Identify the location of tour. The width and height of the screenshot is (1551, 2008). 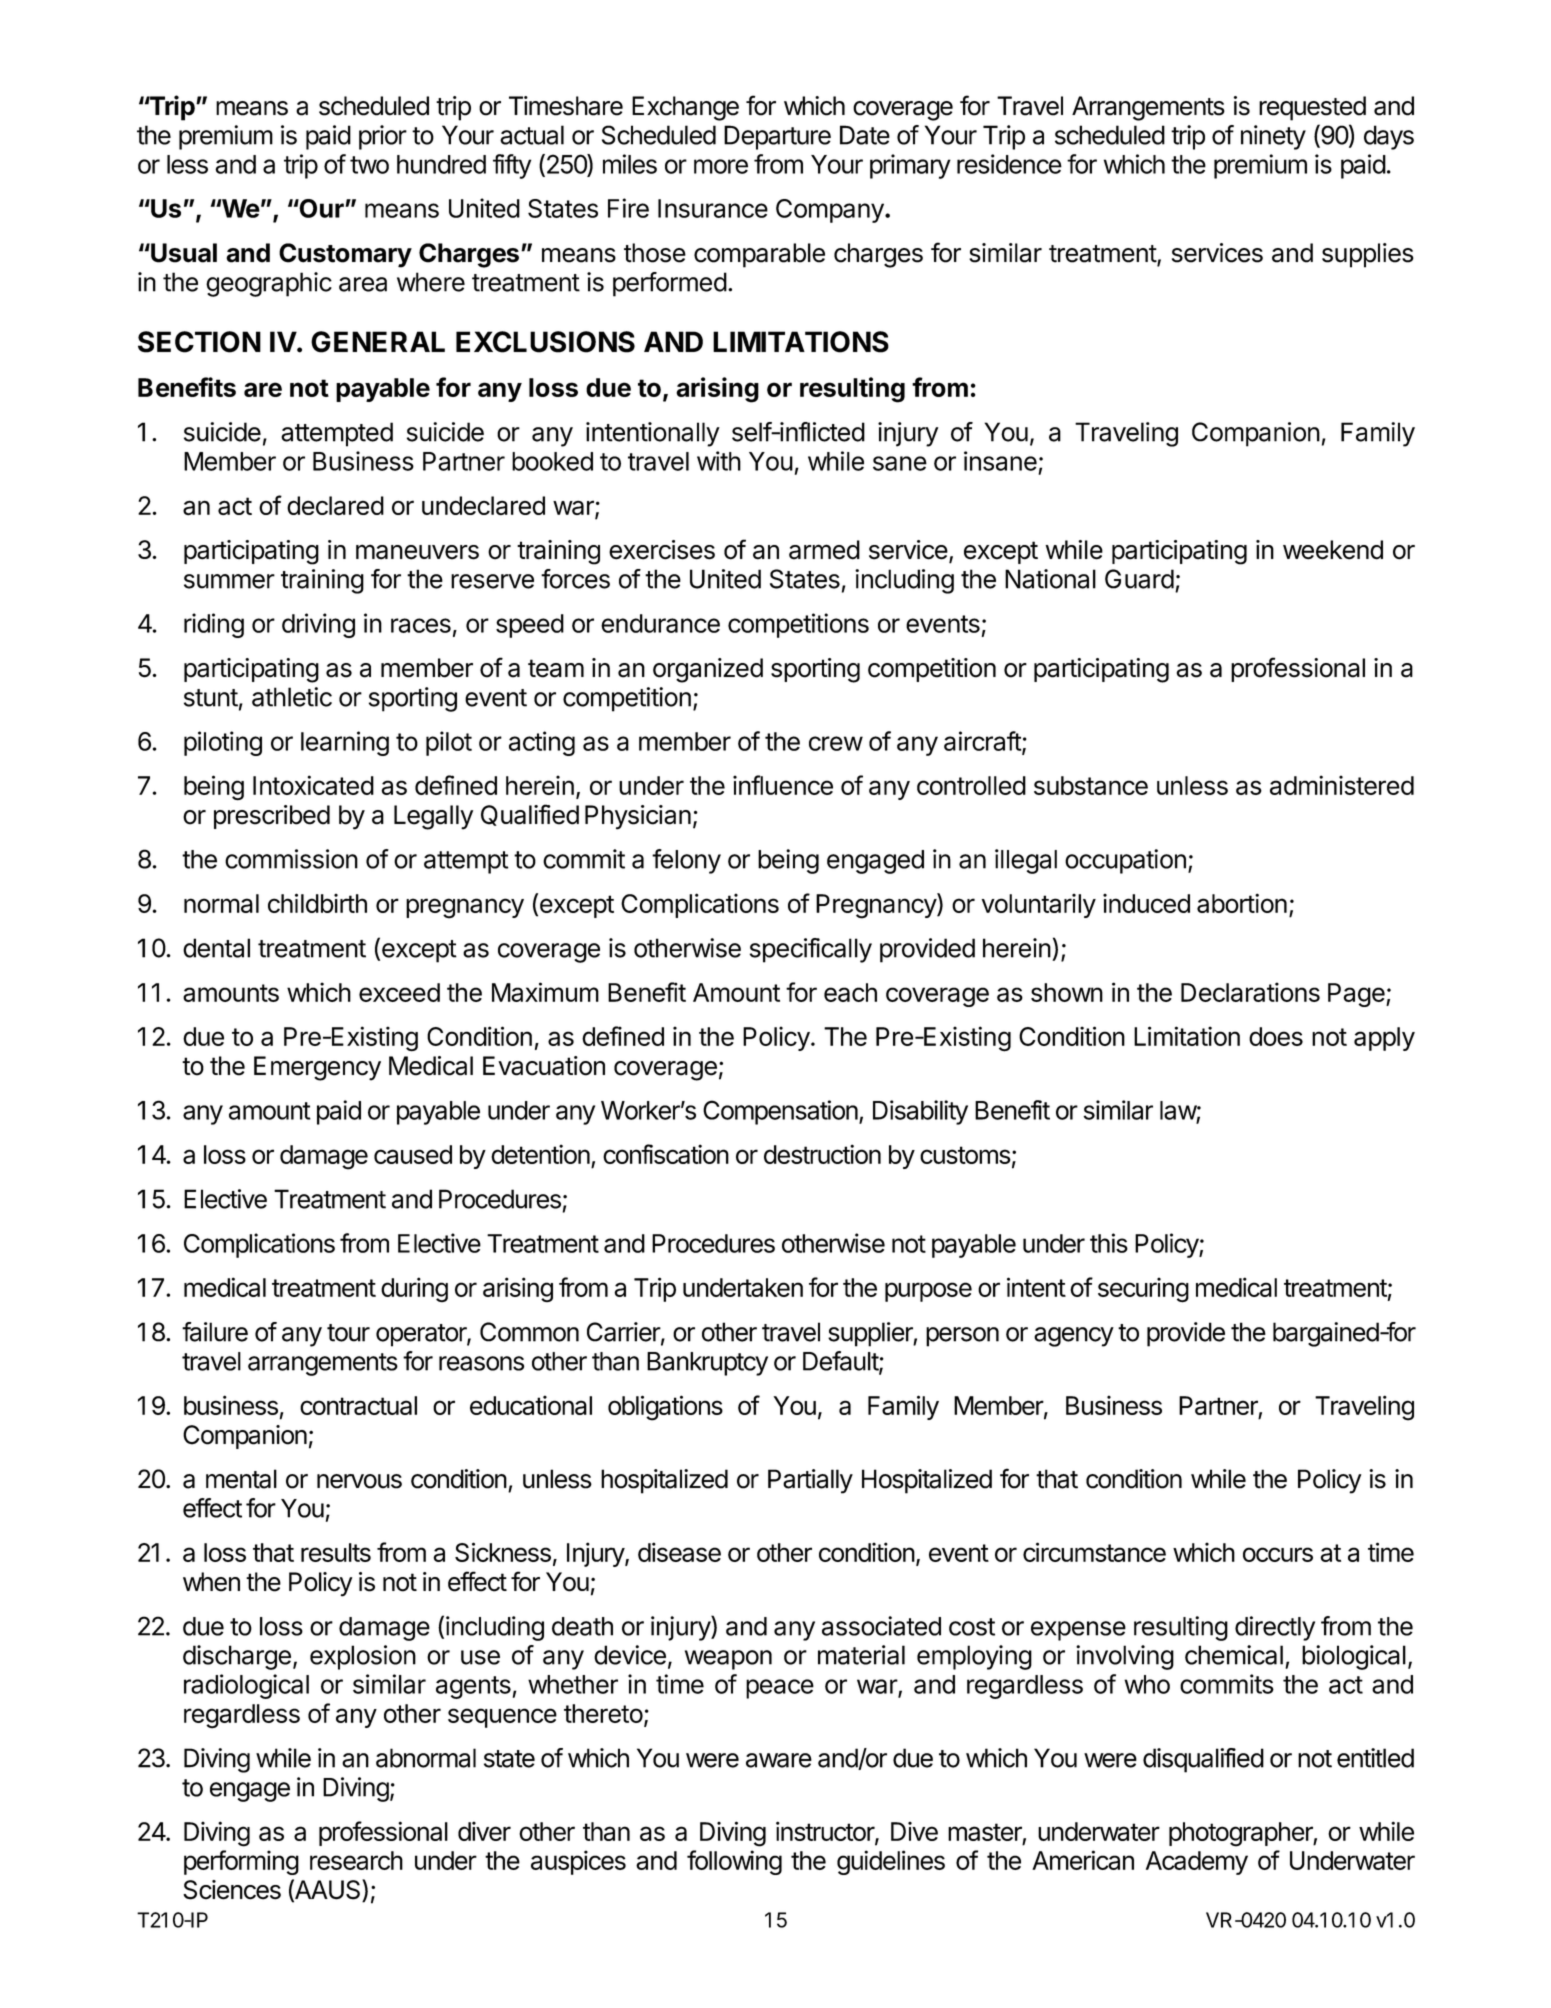
(348, 1333).
